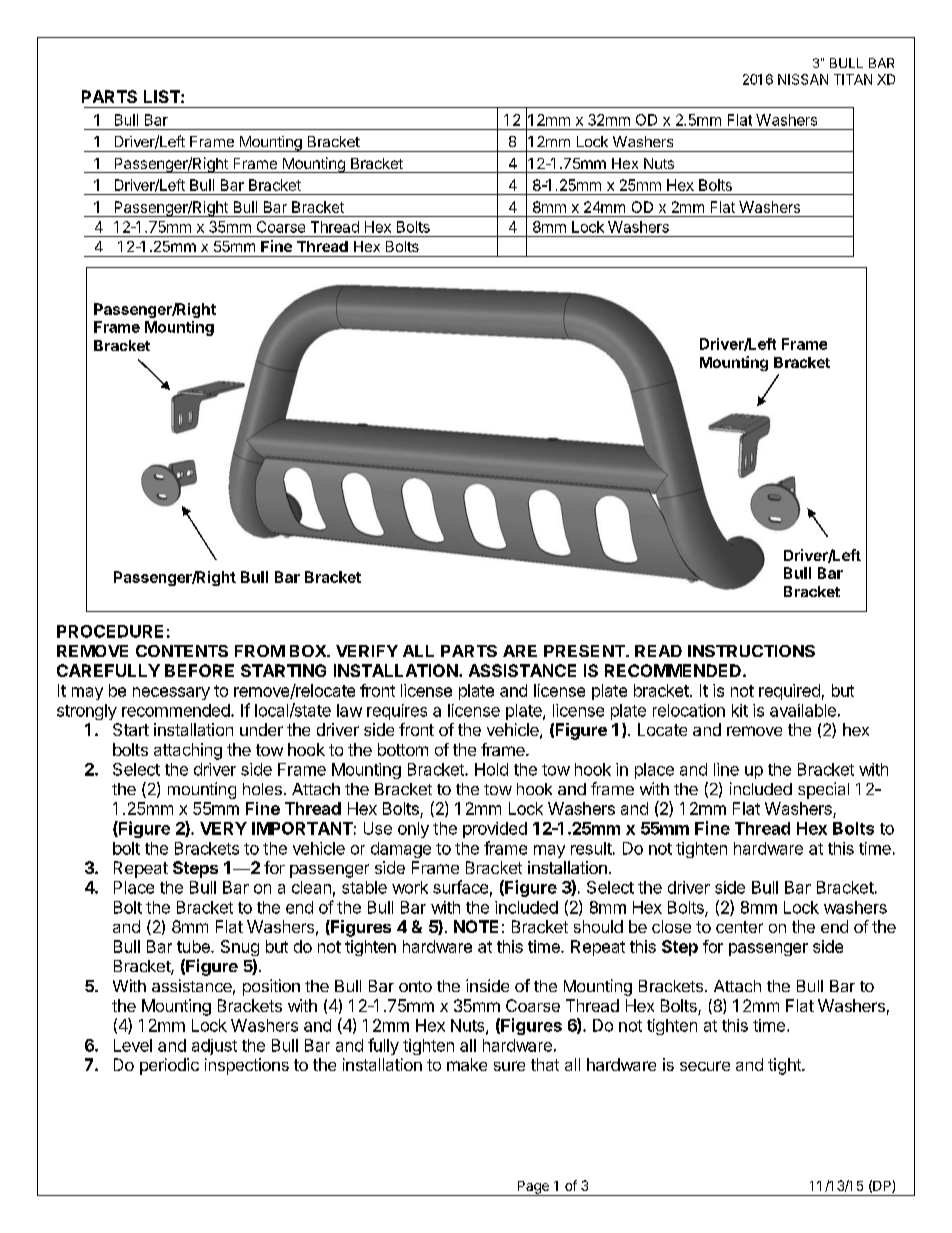  I want to click on CONTENTS, so click(182, 651).
